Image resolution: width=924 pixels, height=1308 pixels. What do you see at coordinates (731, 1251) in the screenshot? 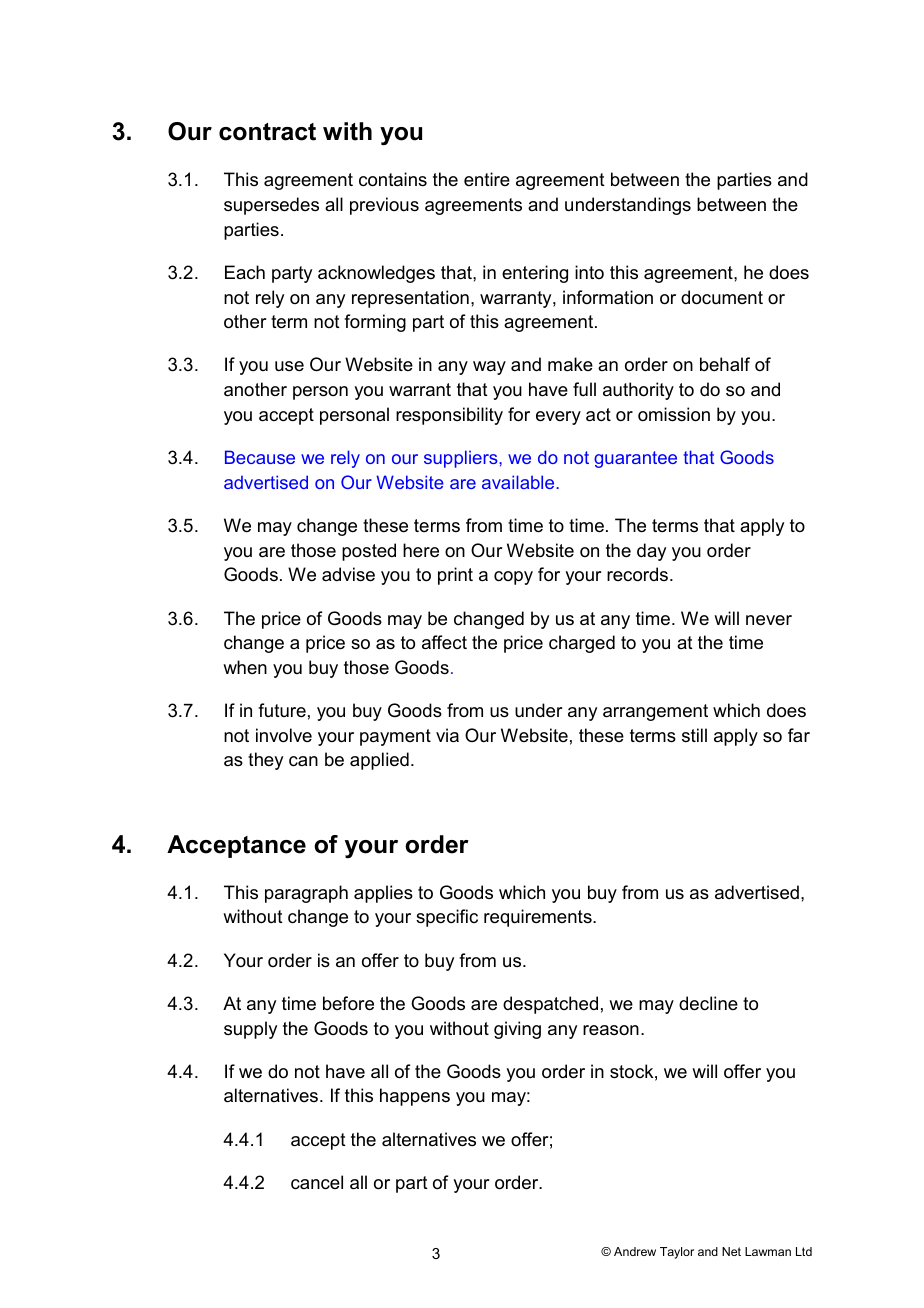
I see `Net` at bounding box center [731, 1251].
